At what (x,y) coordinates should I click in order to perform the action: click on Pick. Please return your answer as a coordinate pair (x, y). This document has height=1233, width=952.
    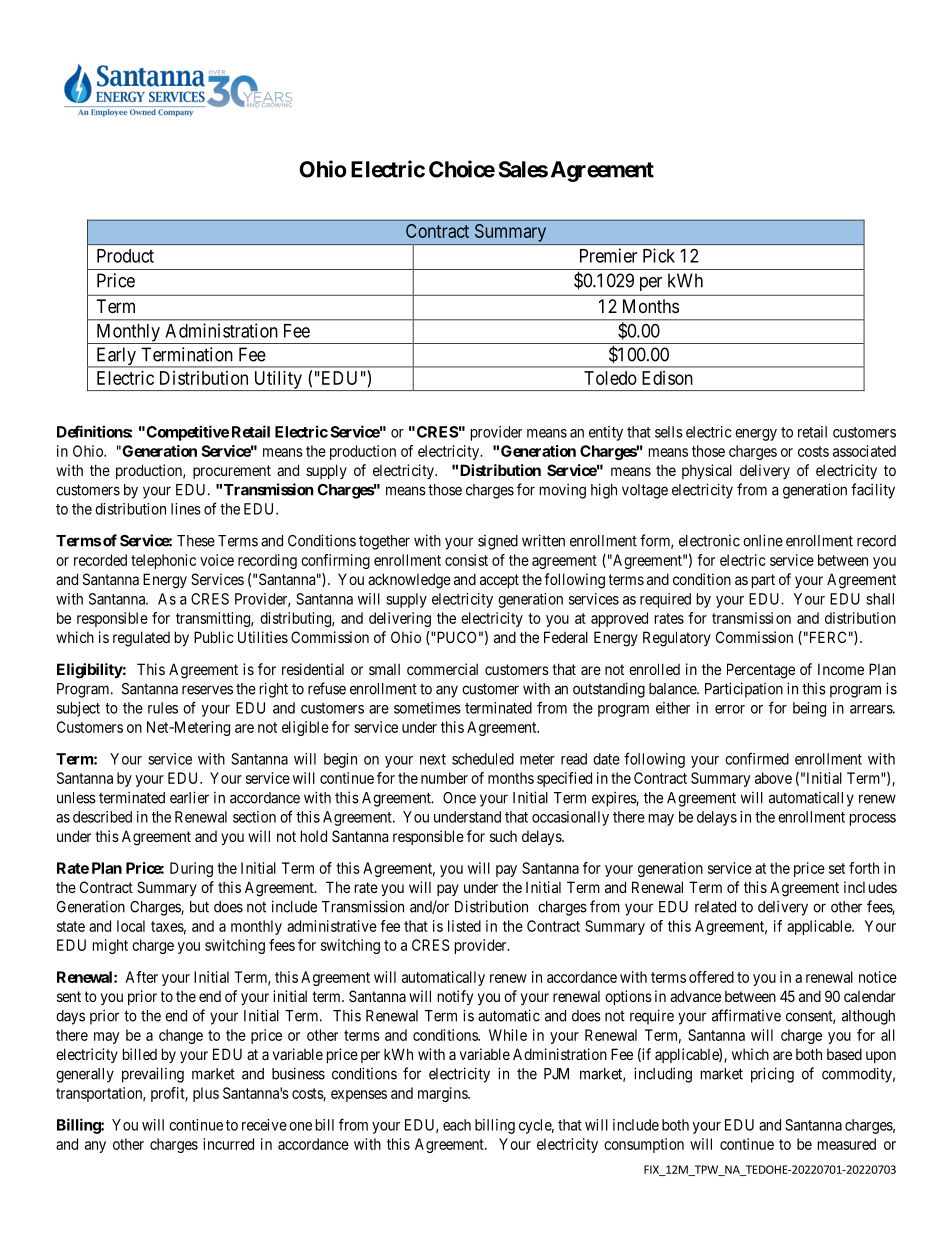
    Looking at the image, I should click on (659, 255).
